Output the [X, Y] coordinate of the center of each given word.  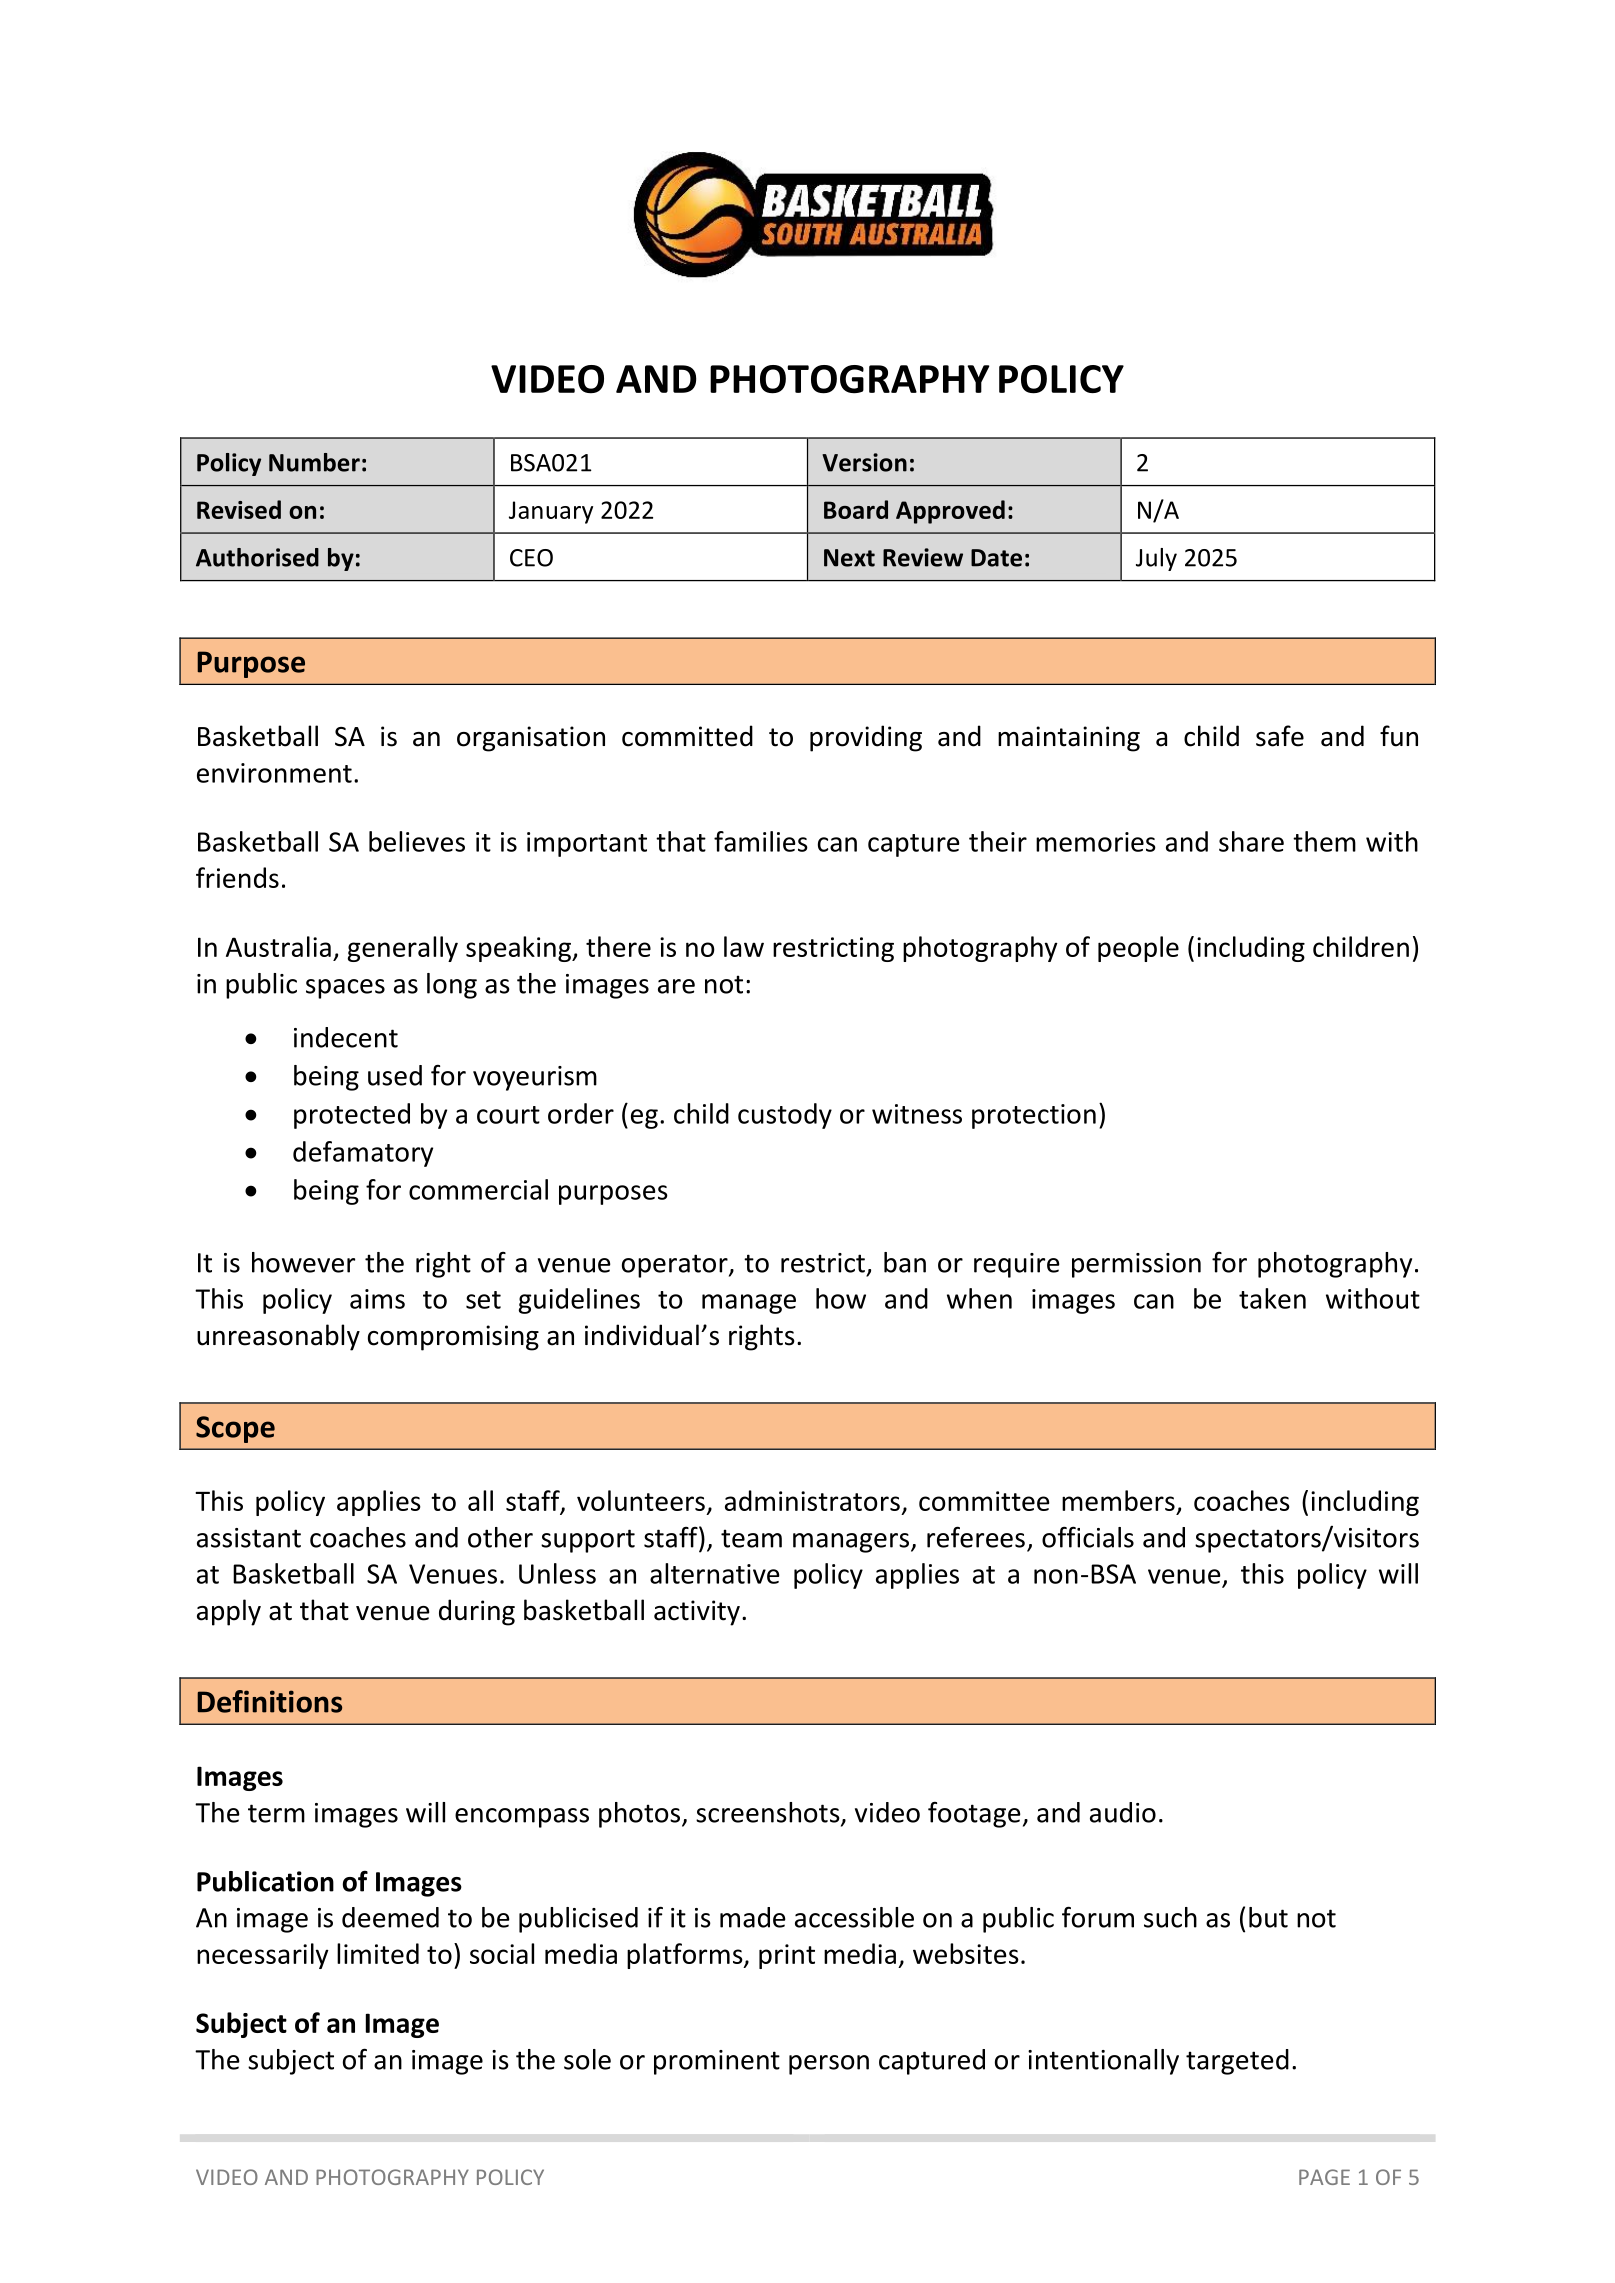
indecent [346, 1037]
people [1138, 949]
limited [378, 1953]
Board [856, 509]
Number [314, 462]
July [1156, 559]
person [829, 2065]
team [751, 1538]
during [477, 1612]
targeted [1237, 2062]
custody [785, 1116]
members [1118, 1500]
